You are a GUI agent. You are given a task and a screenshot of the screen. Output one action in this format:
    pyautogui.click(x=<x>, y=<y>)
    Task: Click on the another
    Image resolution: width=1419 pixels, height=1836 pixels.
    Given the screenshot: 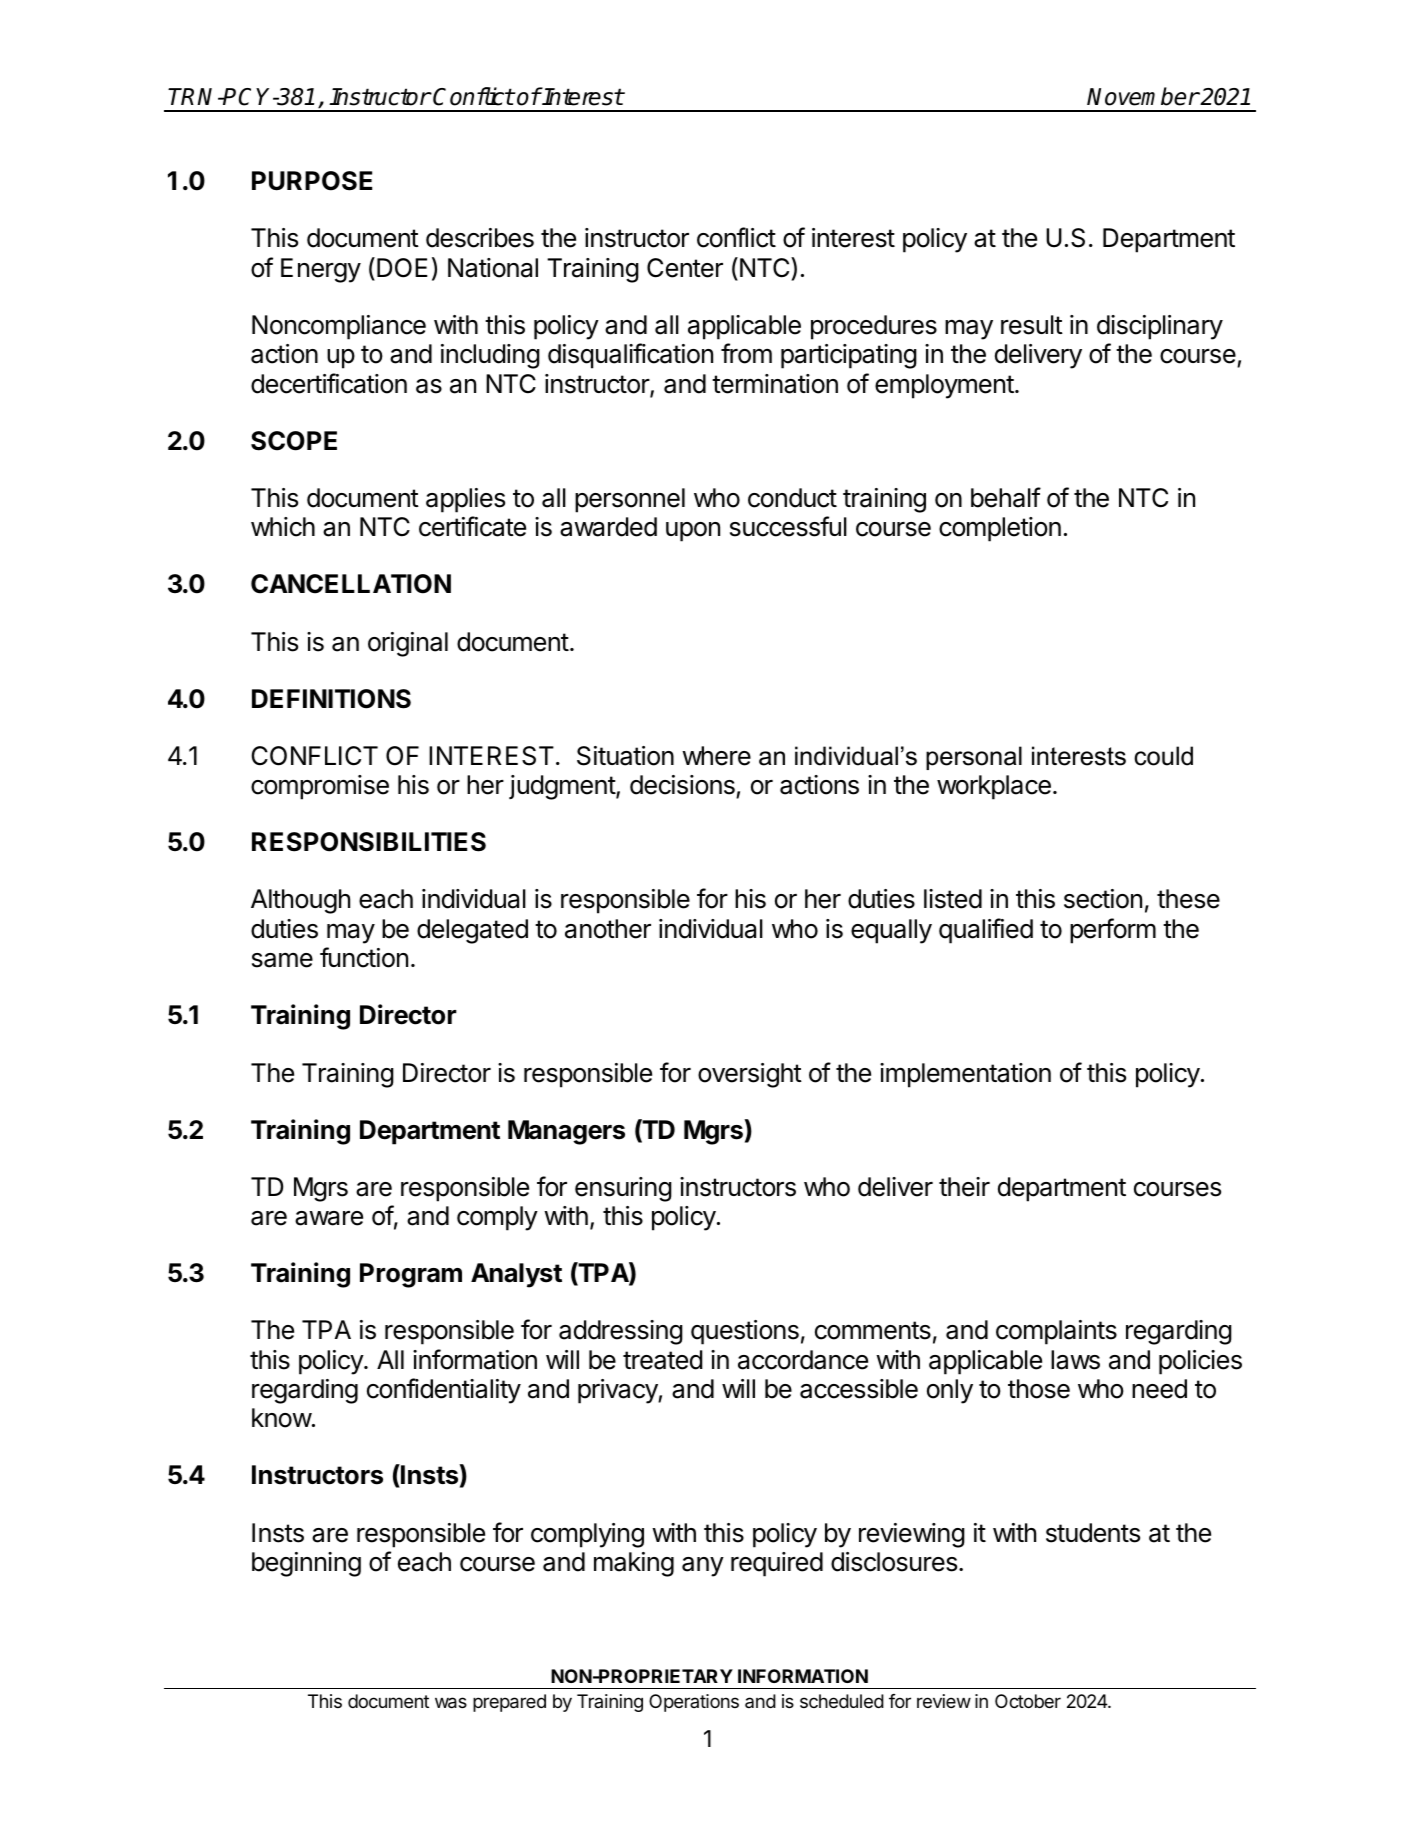 What is the action you would take?
    pyautogui.click(x=608, y=929)
